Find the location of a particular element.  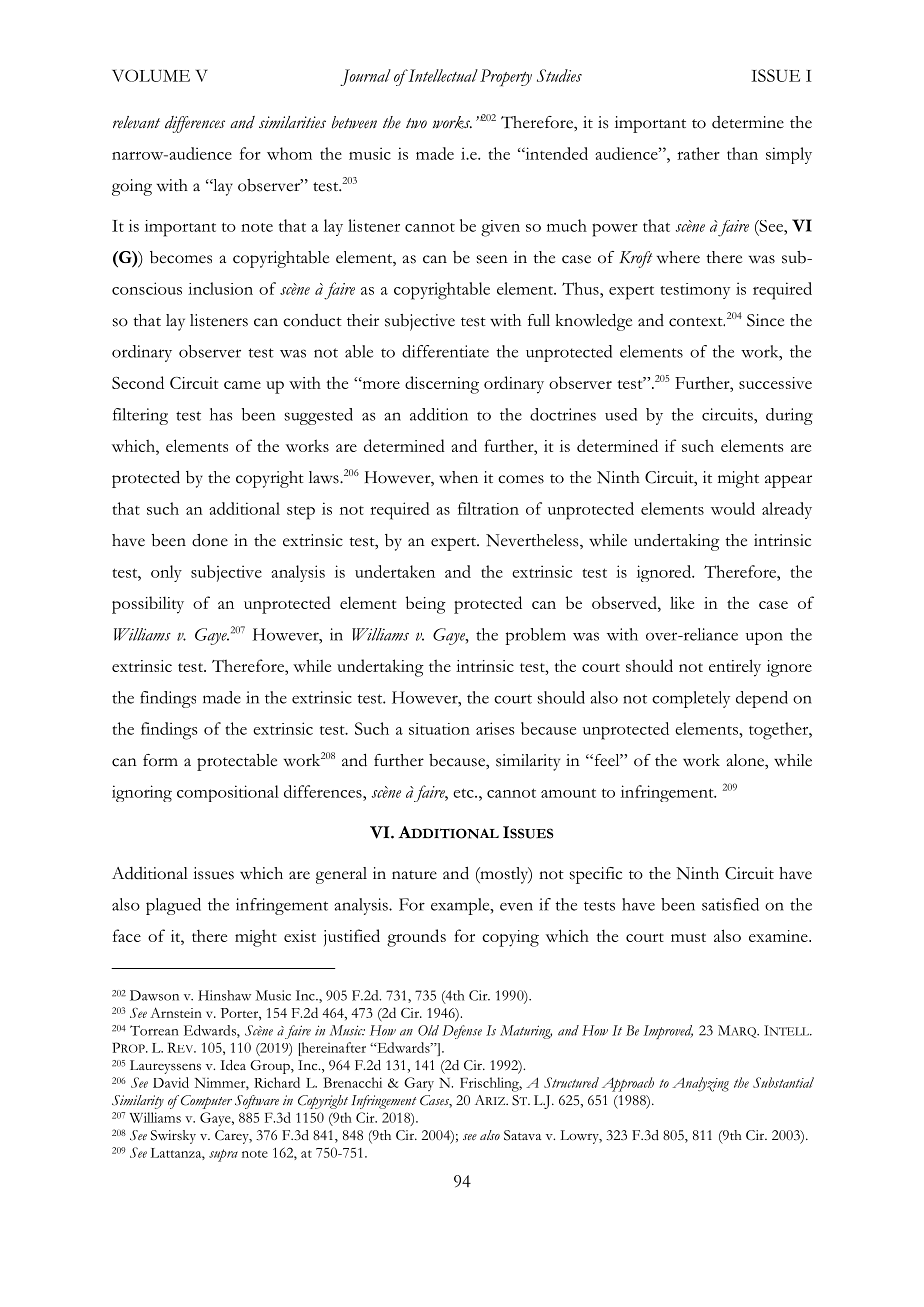

completely is located at coordinates (691, 699).
